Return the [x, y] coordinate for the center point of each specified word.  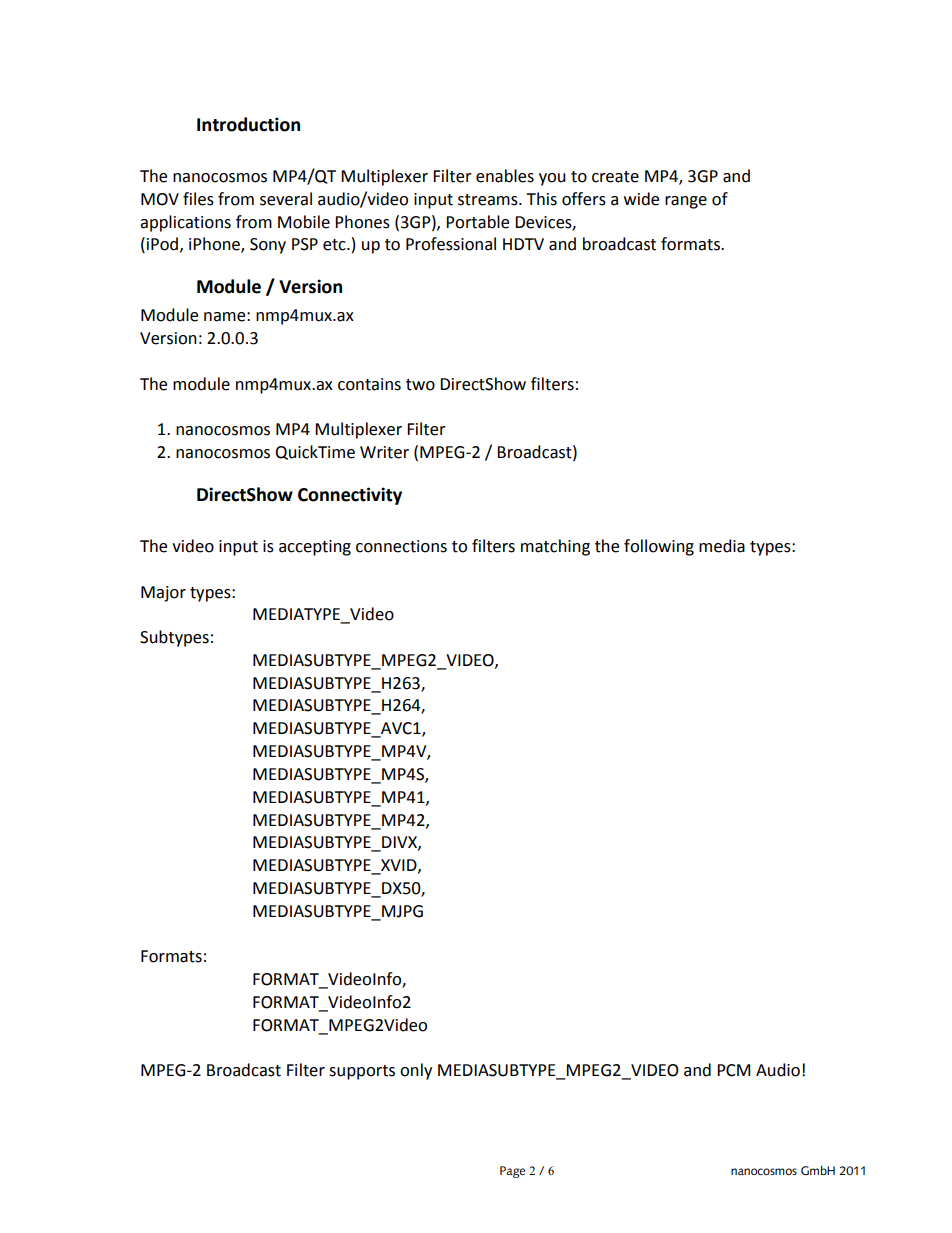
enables [505, 176]
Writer [384, 452]
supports [362, 1072]
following [659, 547]
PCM [733, 1070]
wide [641, 199]
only [416, 1071]
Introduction [248, 124]
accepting [315, 548]
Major [163, 594]
